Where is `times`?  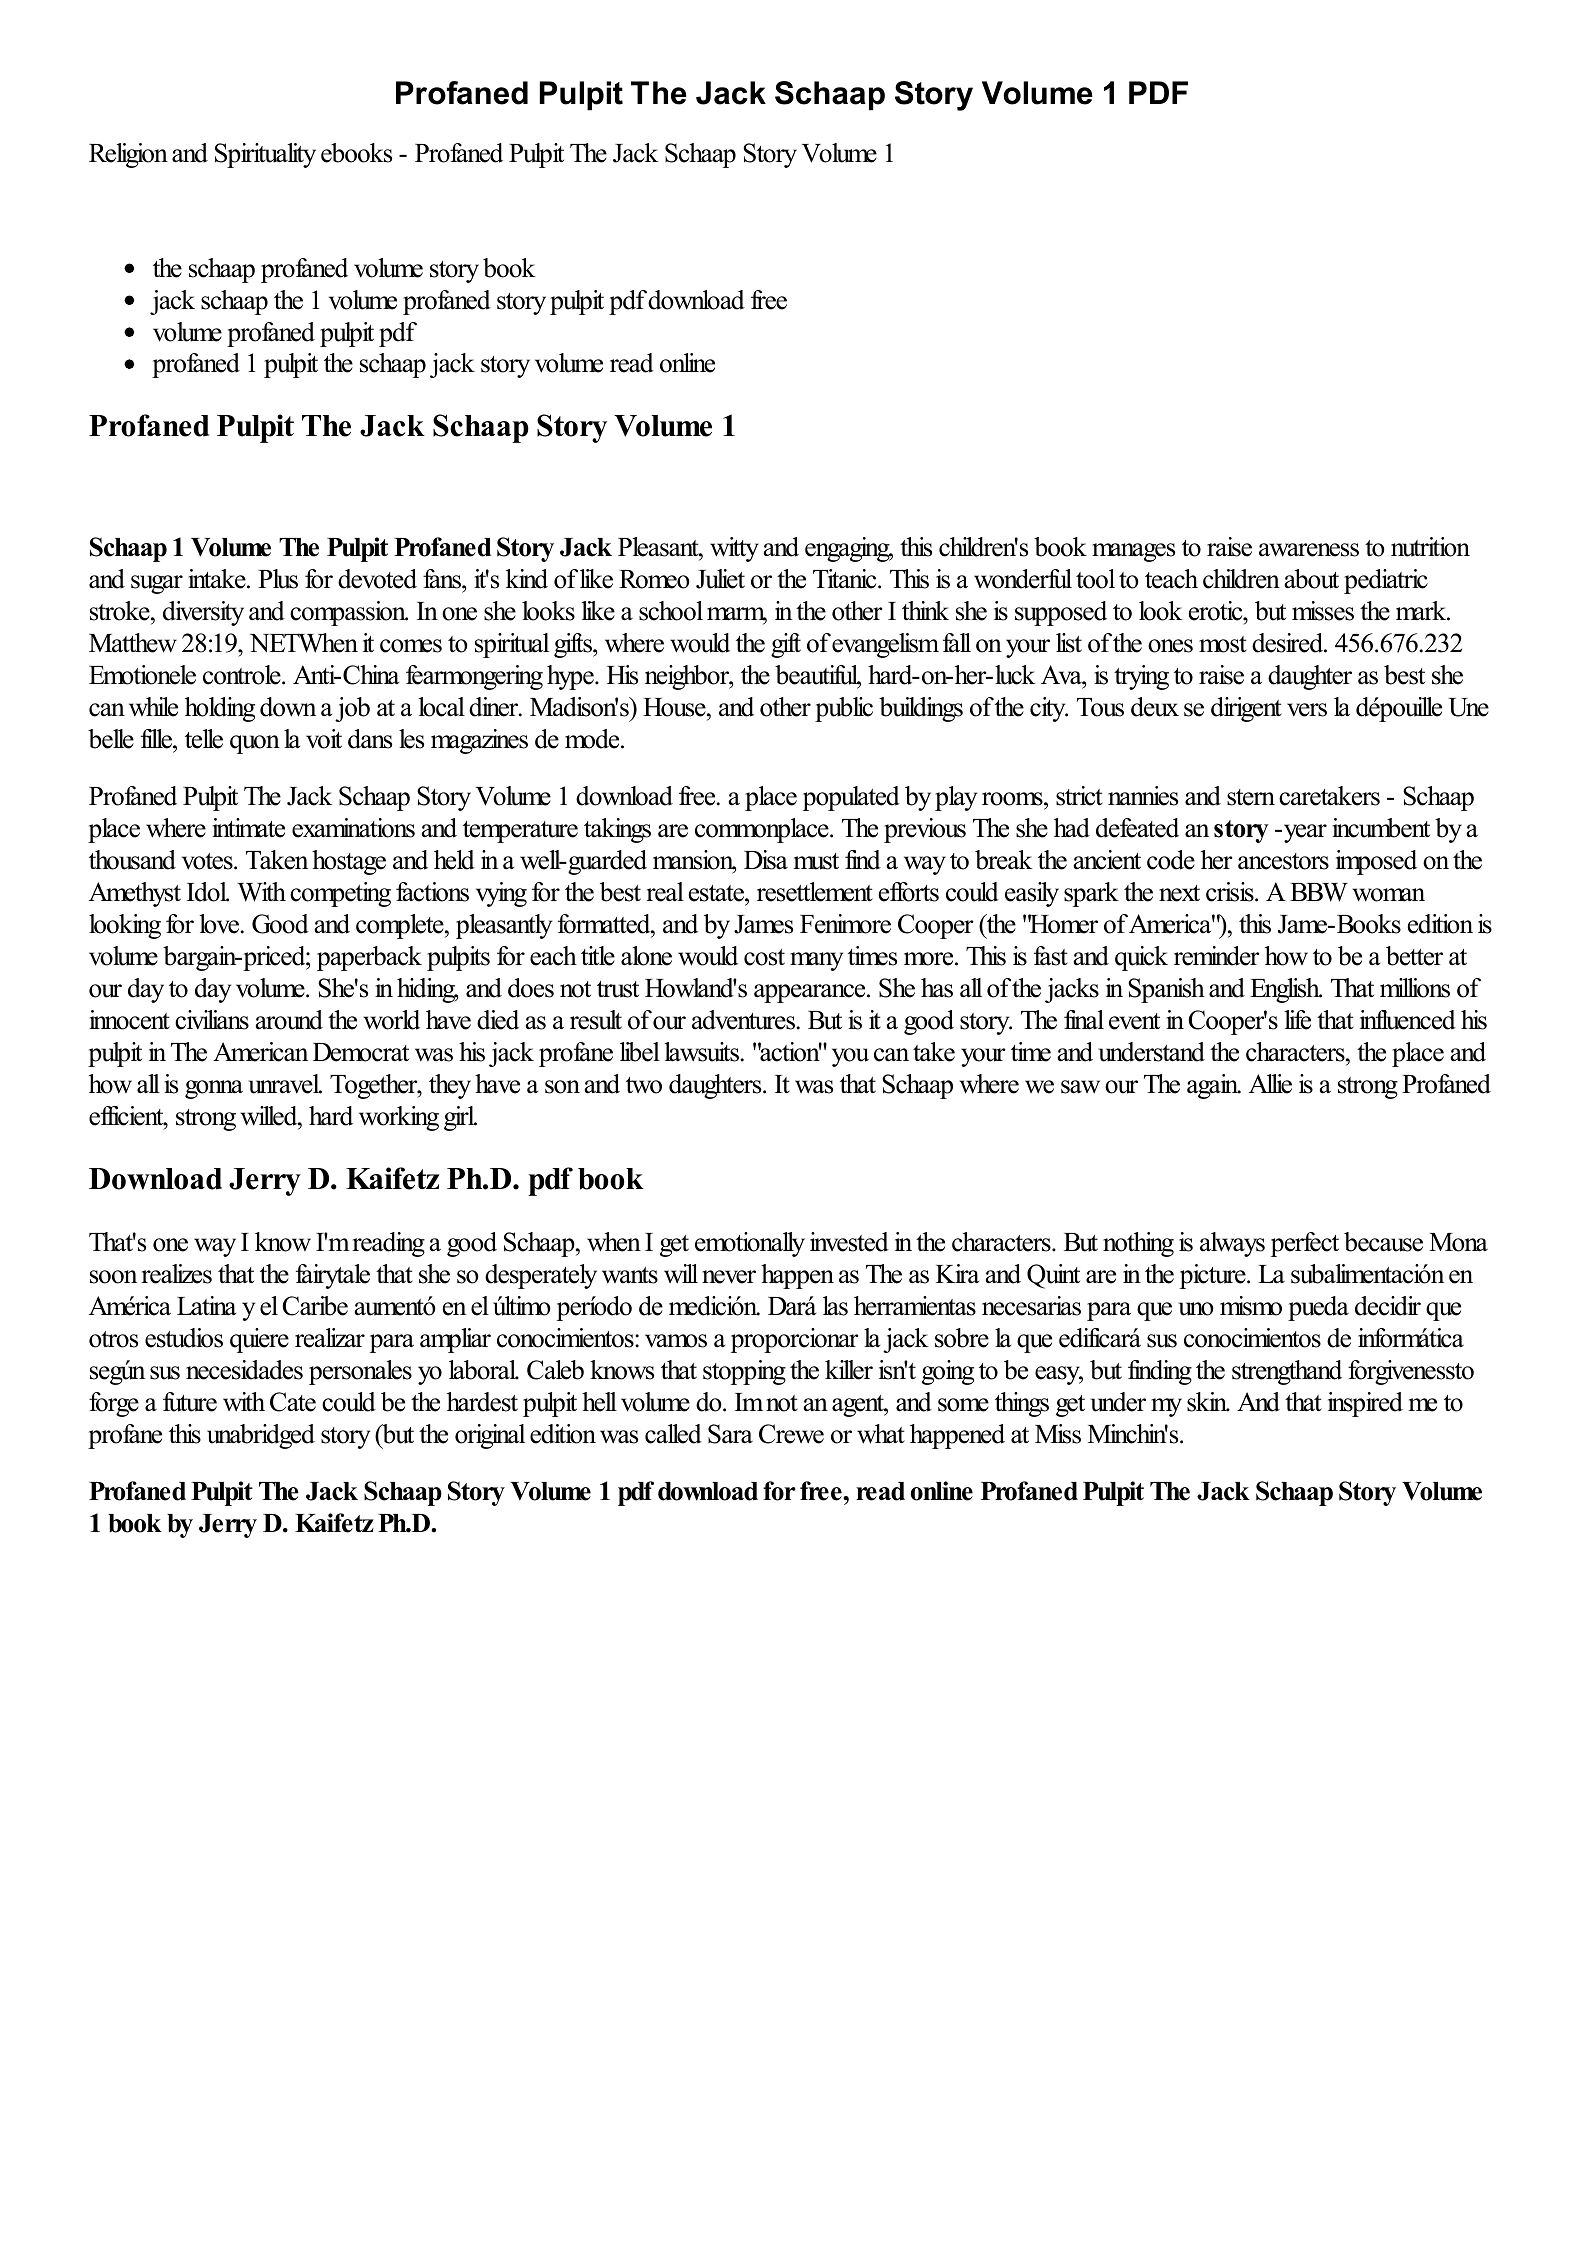 times is located at coordinates (872, 956).
